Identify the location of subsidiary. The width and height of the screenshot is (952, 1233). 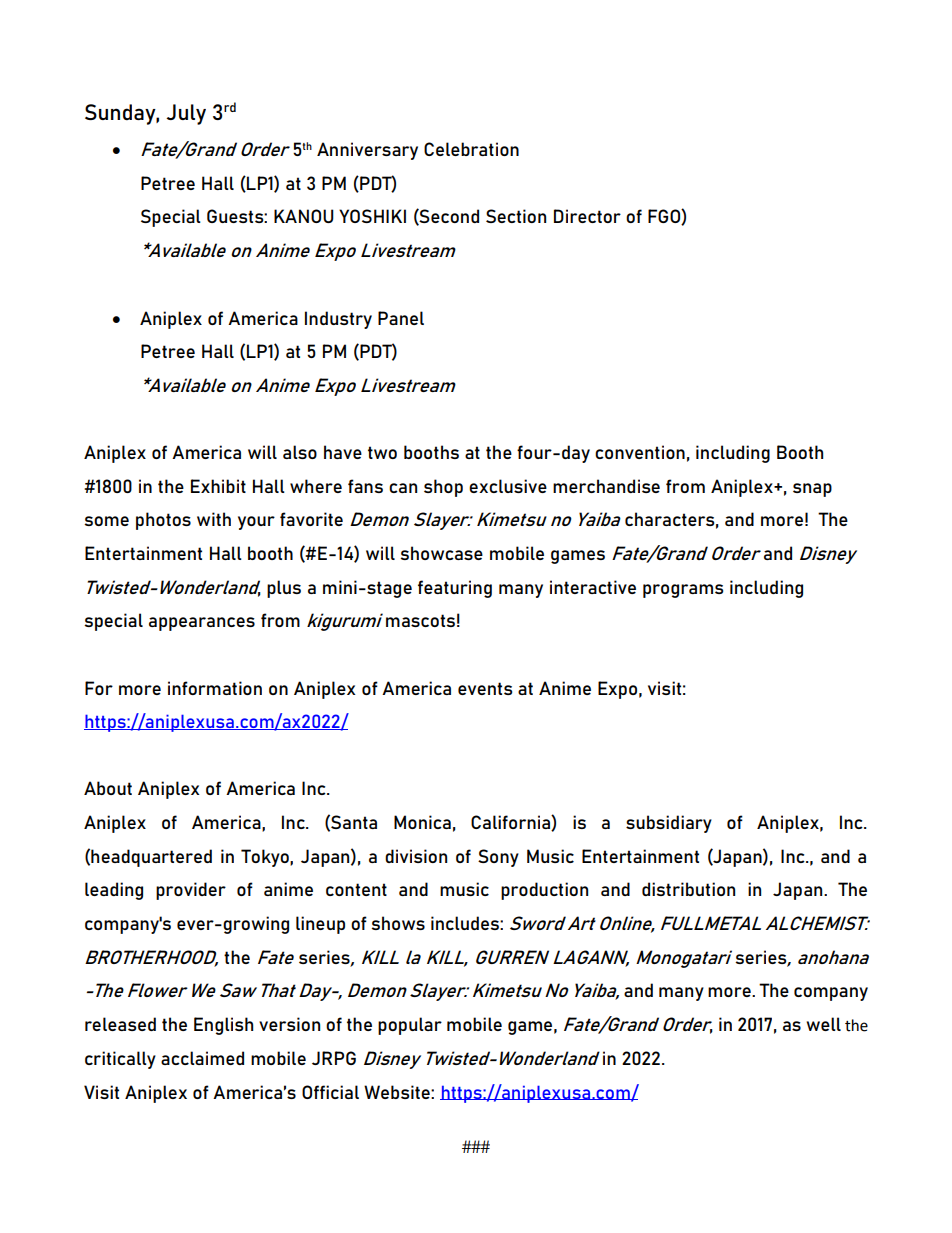
(669, 824).
